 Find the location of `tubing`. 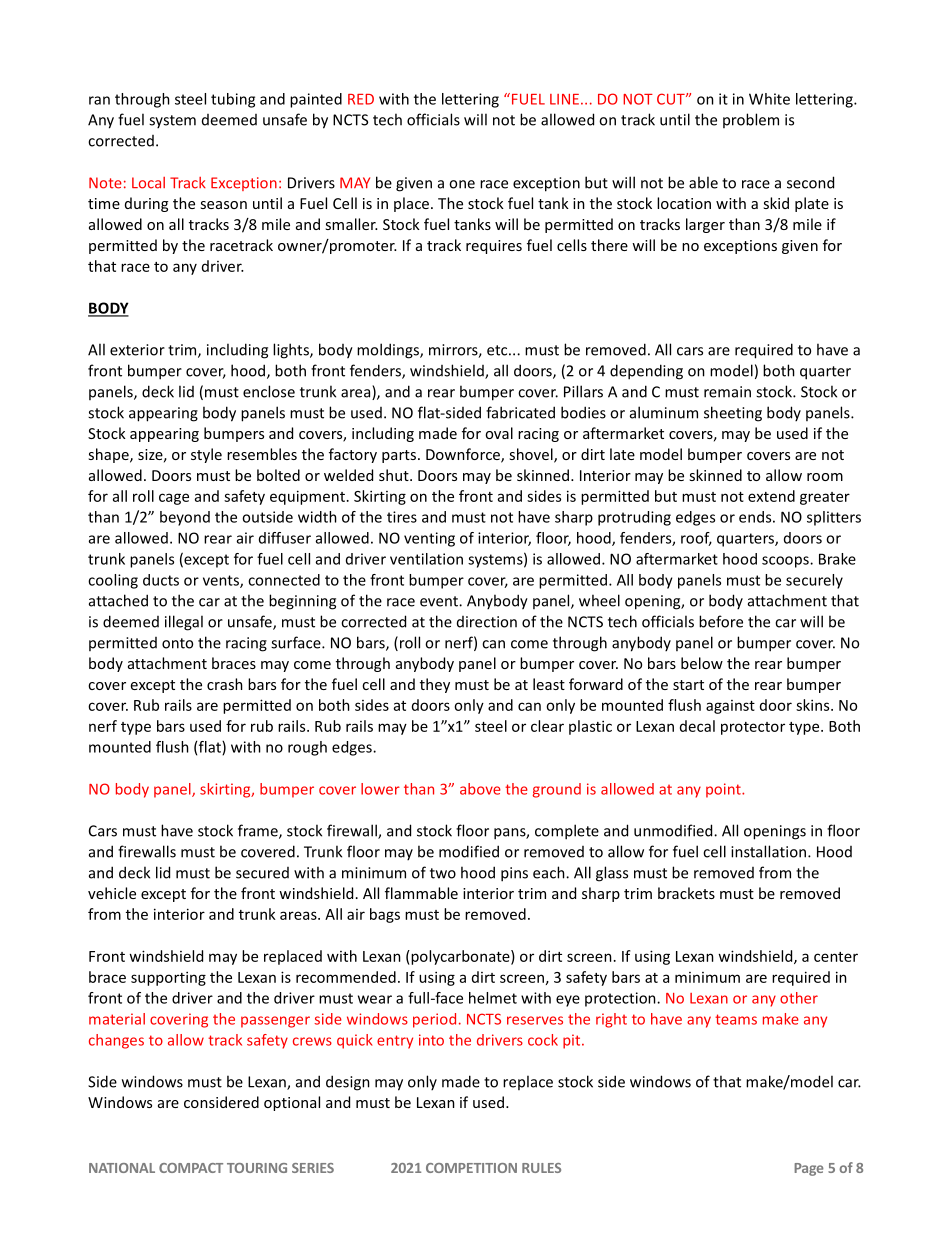

tubing is located at coordinates (233, 100).
